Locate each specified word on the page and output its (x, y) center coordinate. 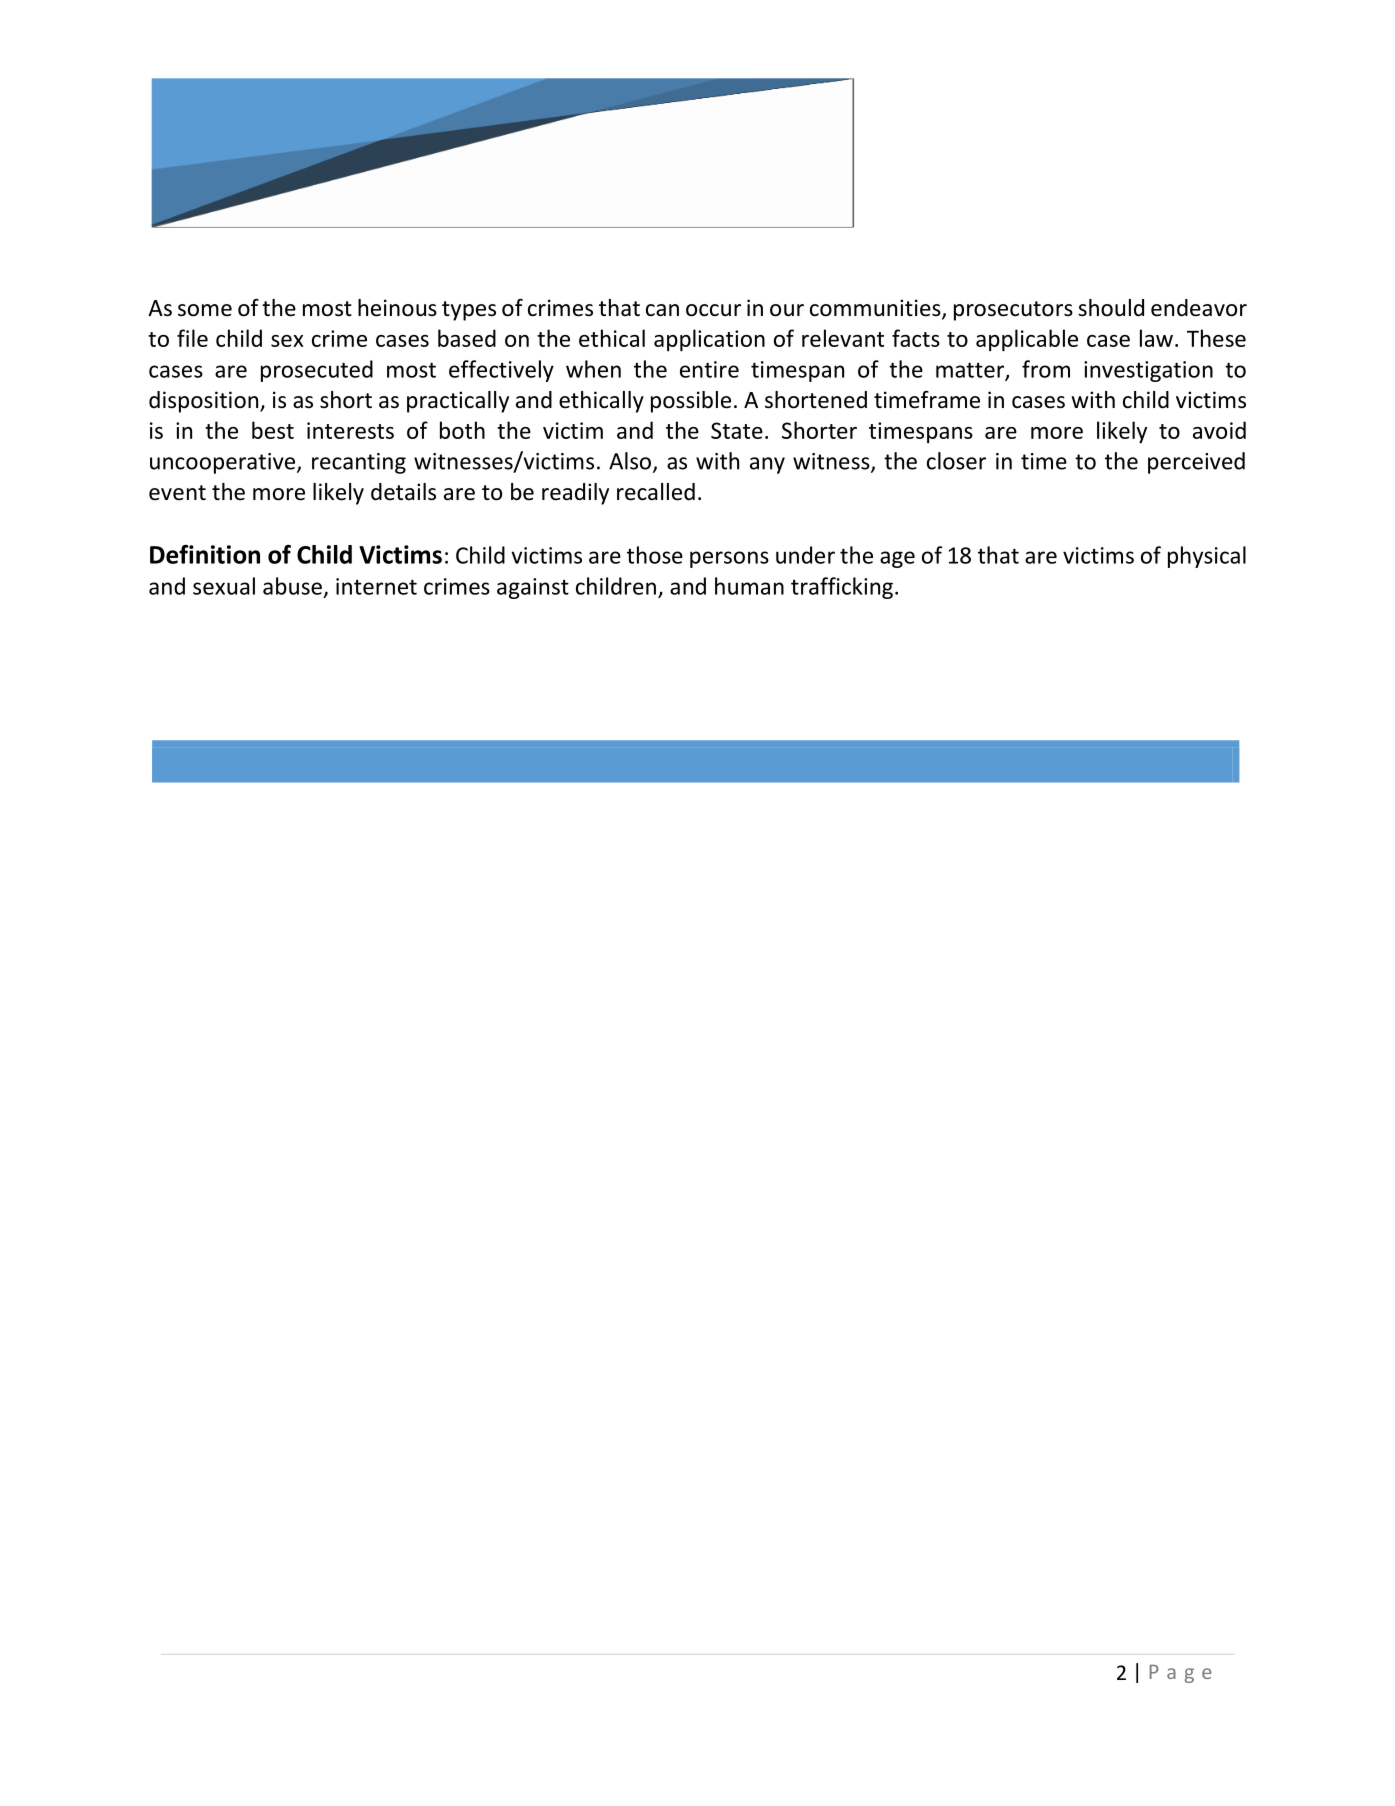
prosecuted (317, 371)
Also (630, 461)
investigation (1148, 371)
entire (709, 369)
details (403, 492)
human (749, 586)
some (205, 310)
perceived (1196, 463)
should (1111, 308)
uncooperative (222, 463)
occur (713, 310)
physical (1207, 557)
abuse (292, 586)
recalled (656, 492)
